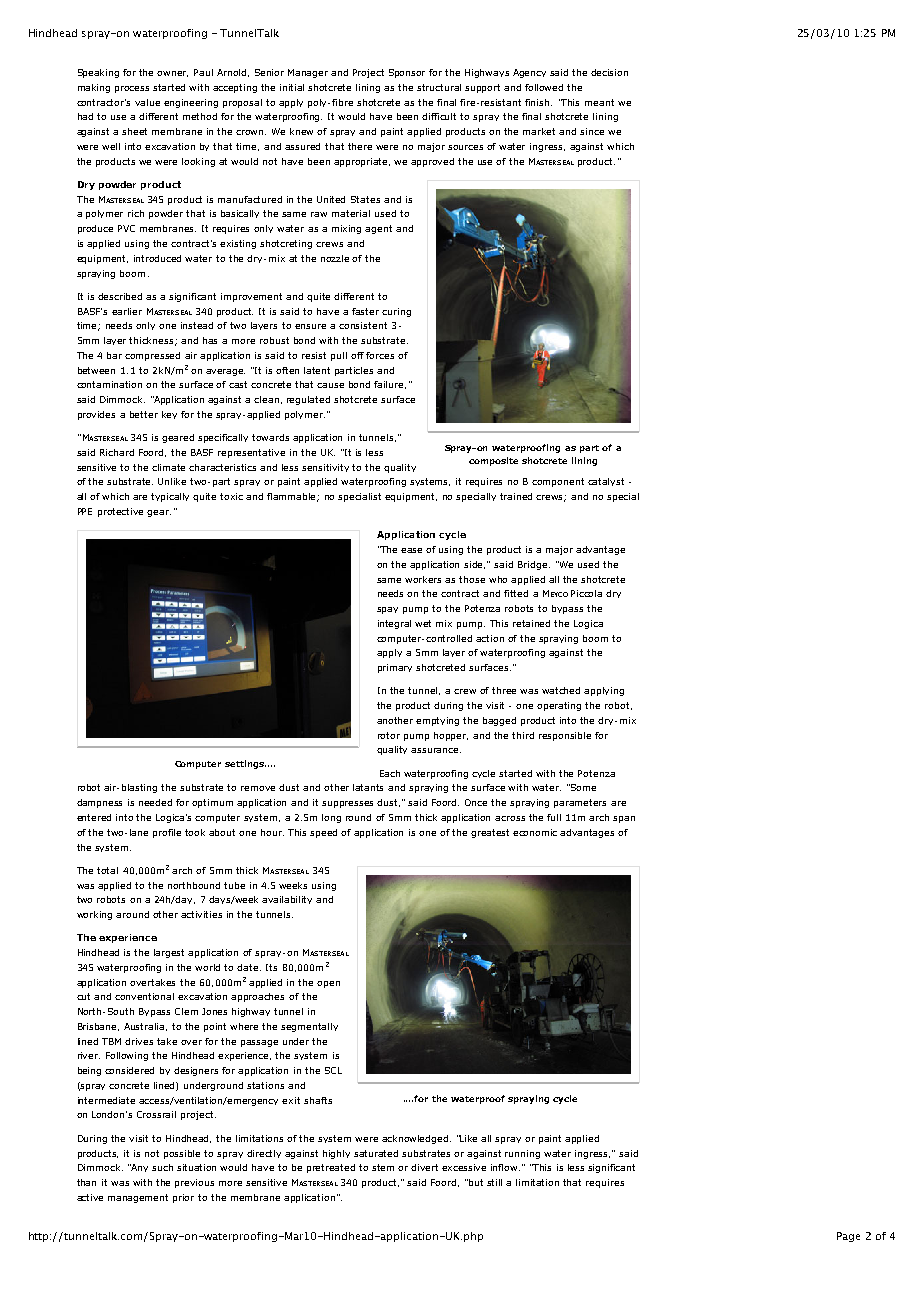 The image size is (924, 1308). What do you see at coordinates (624, 819) in the screenshot?
I see `span` at bounding box center [624, 819].
